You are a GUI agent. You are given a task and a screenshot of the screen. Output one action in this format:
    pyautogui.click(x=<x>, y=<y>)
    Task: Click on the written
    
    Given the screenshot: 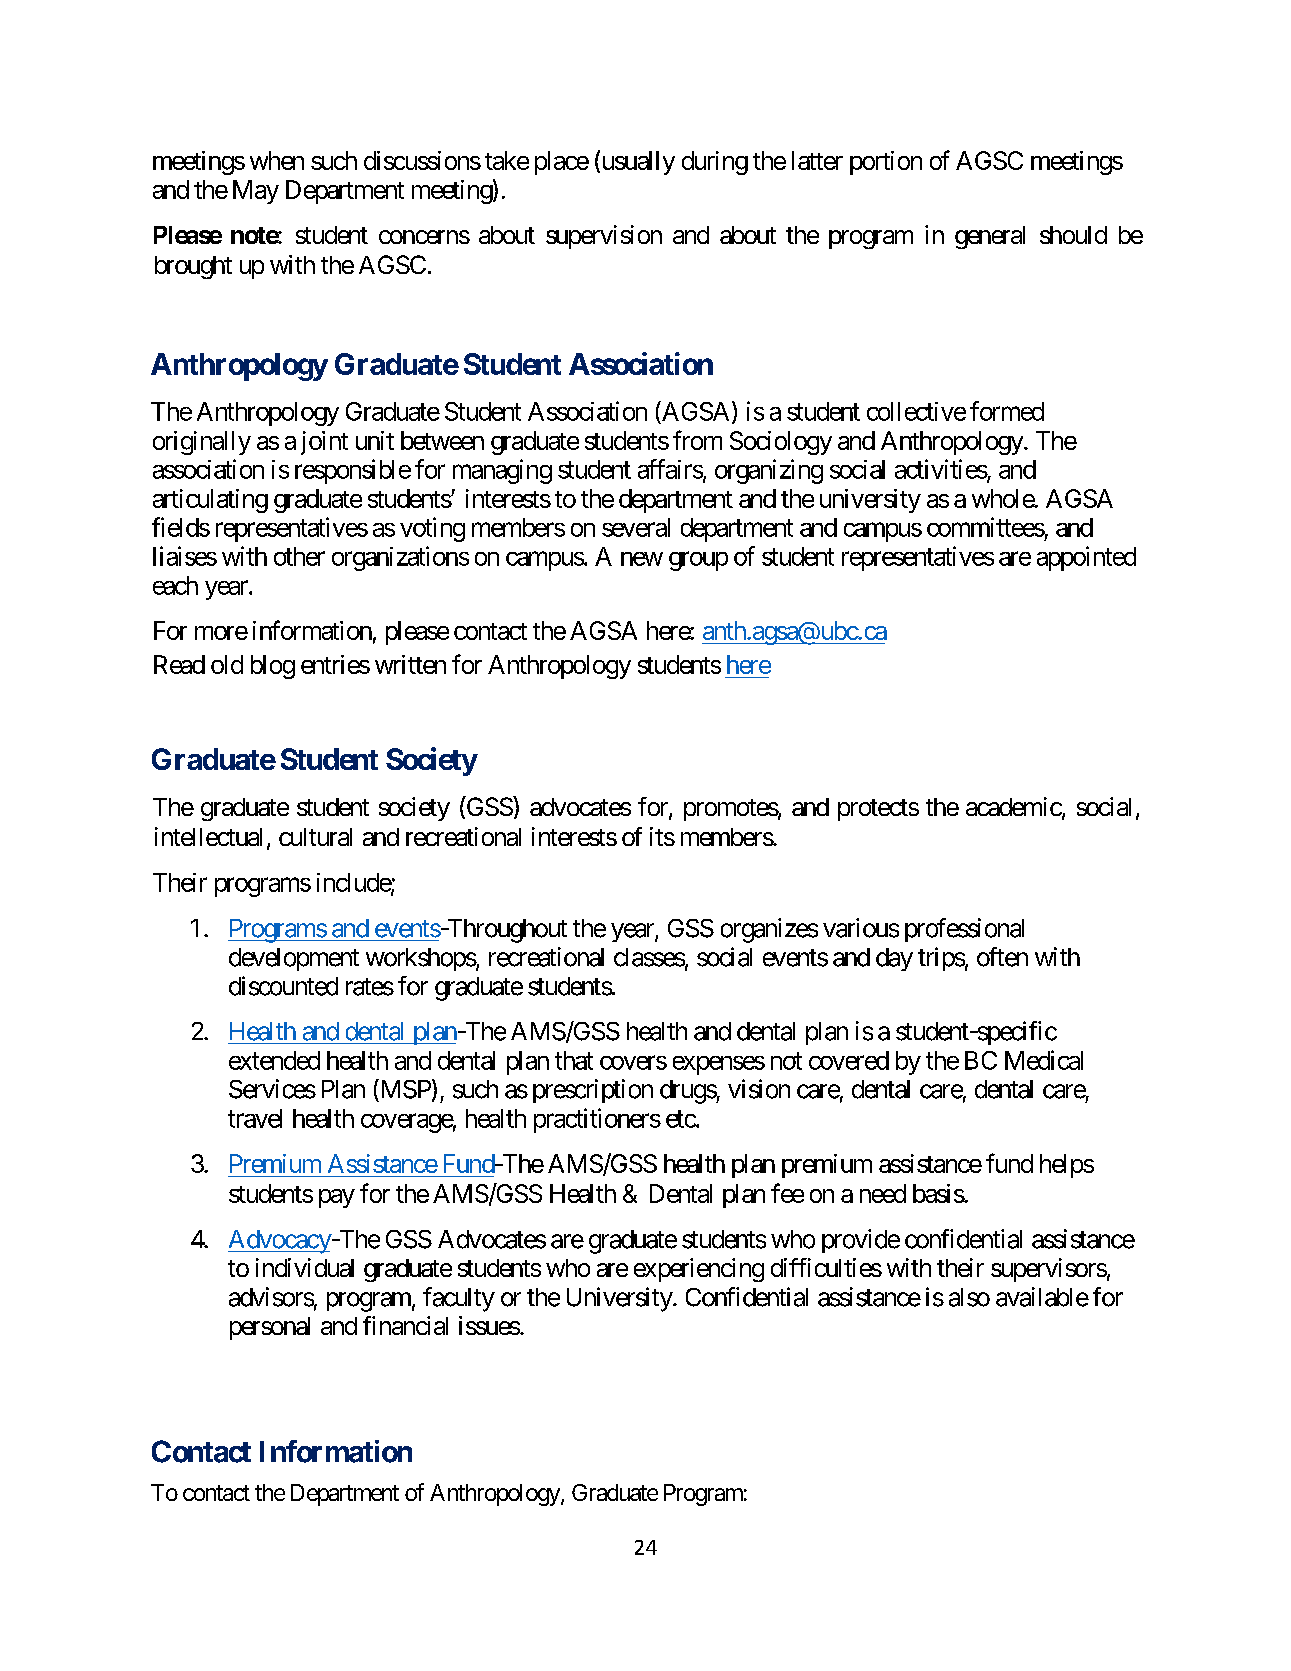 What is the action you would take?
    pyautogui.click(x=410, y=664)
